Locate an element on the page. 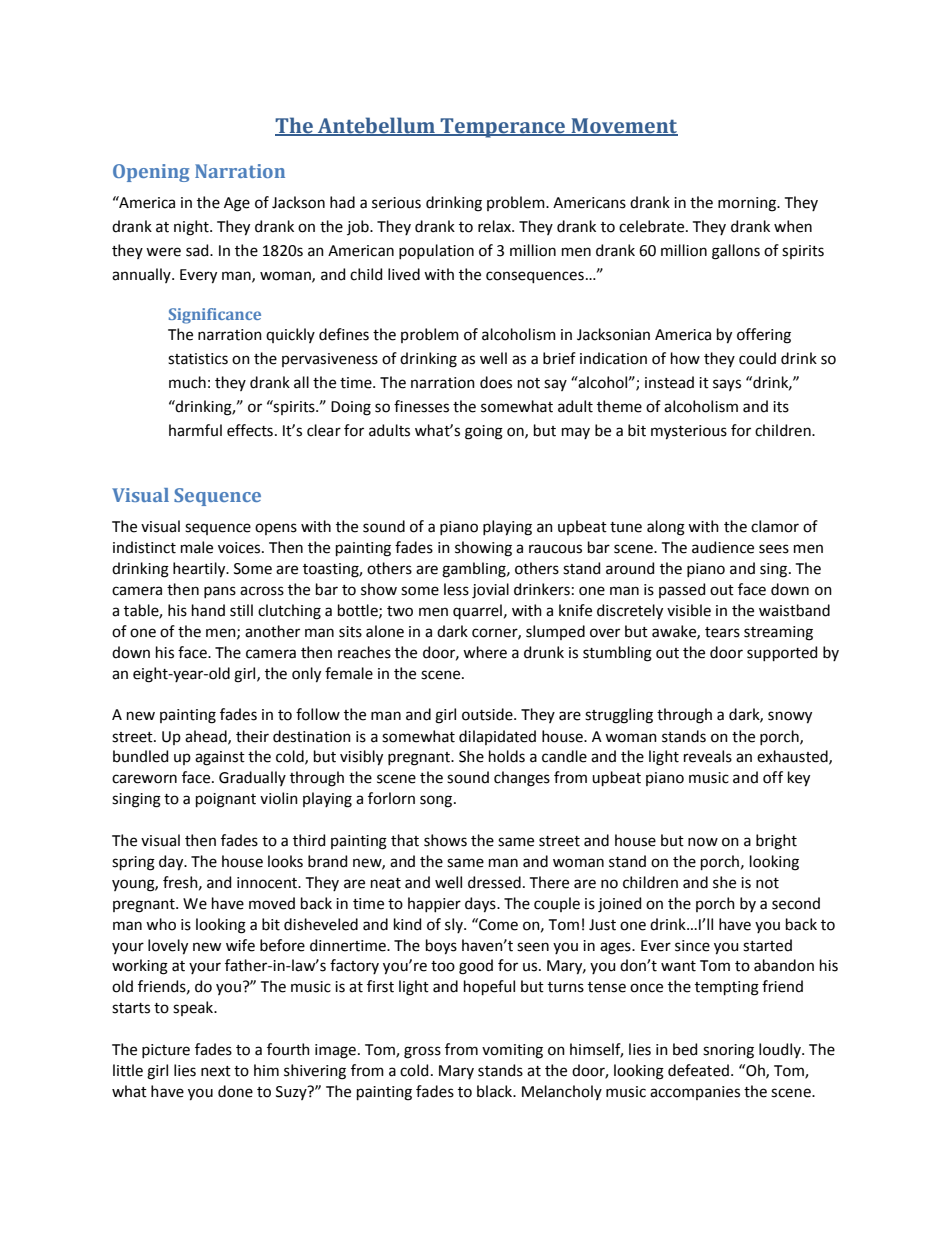  song is located at coordinates (437, 801).
